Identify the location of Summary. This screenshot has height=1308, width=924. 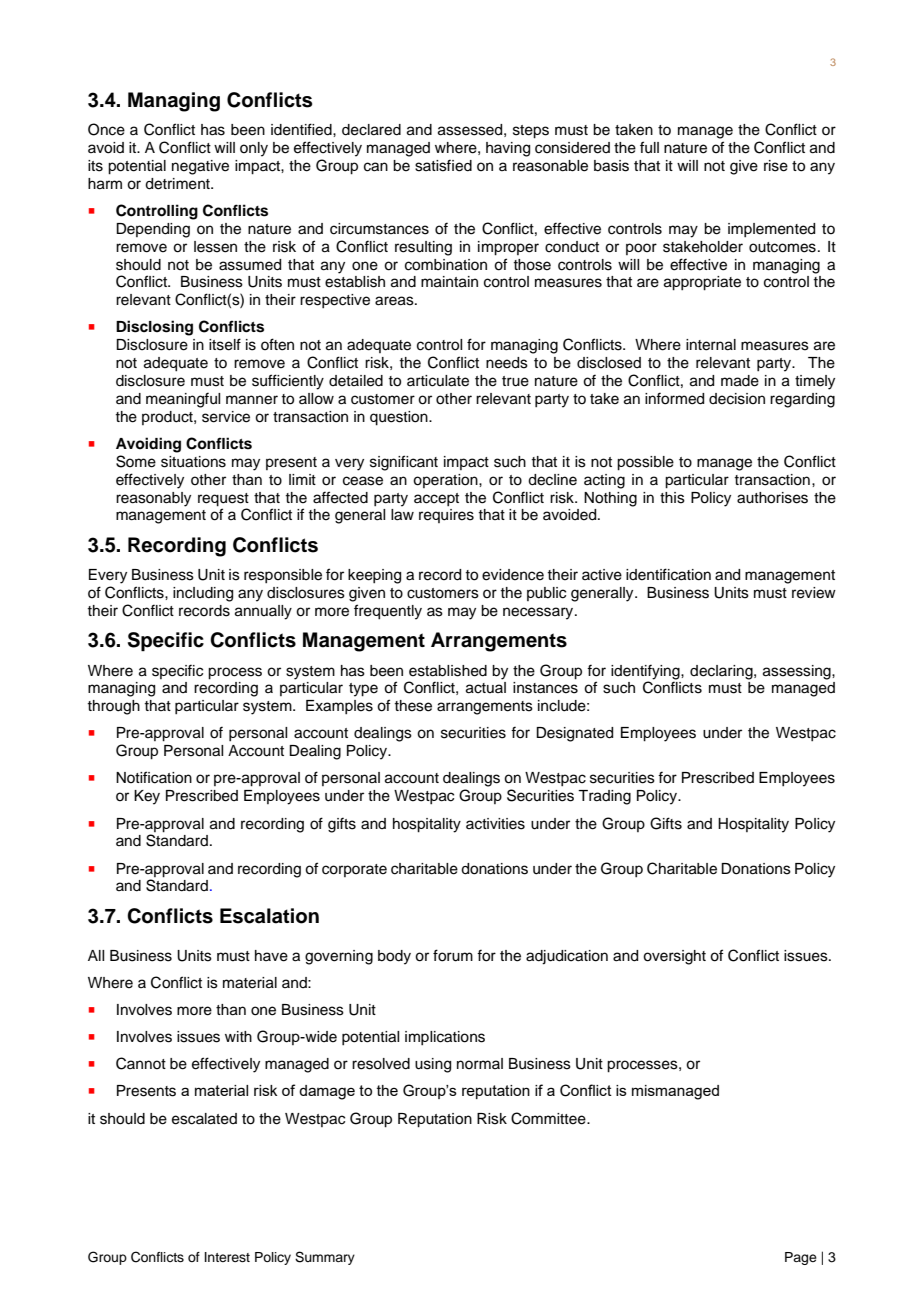
(325, 1258).
